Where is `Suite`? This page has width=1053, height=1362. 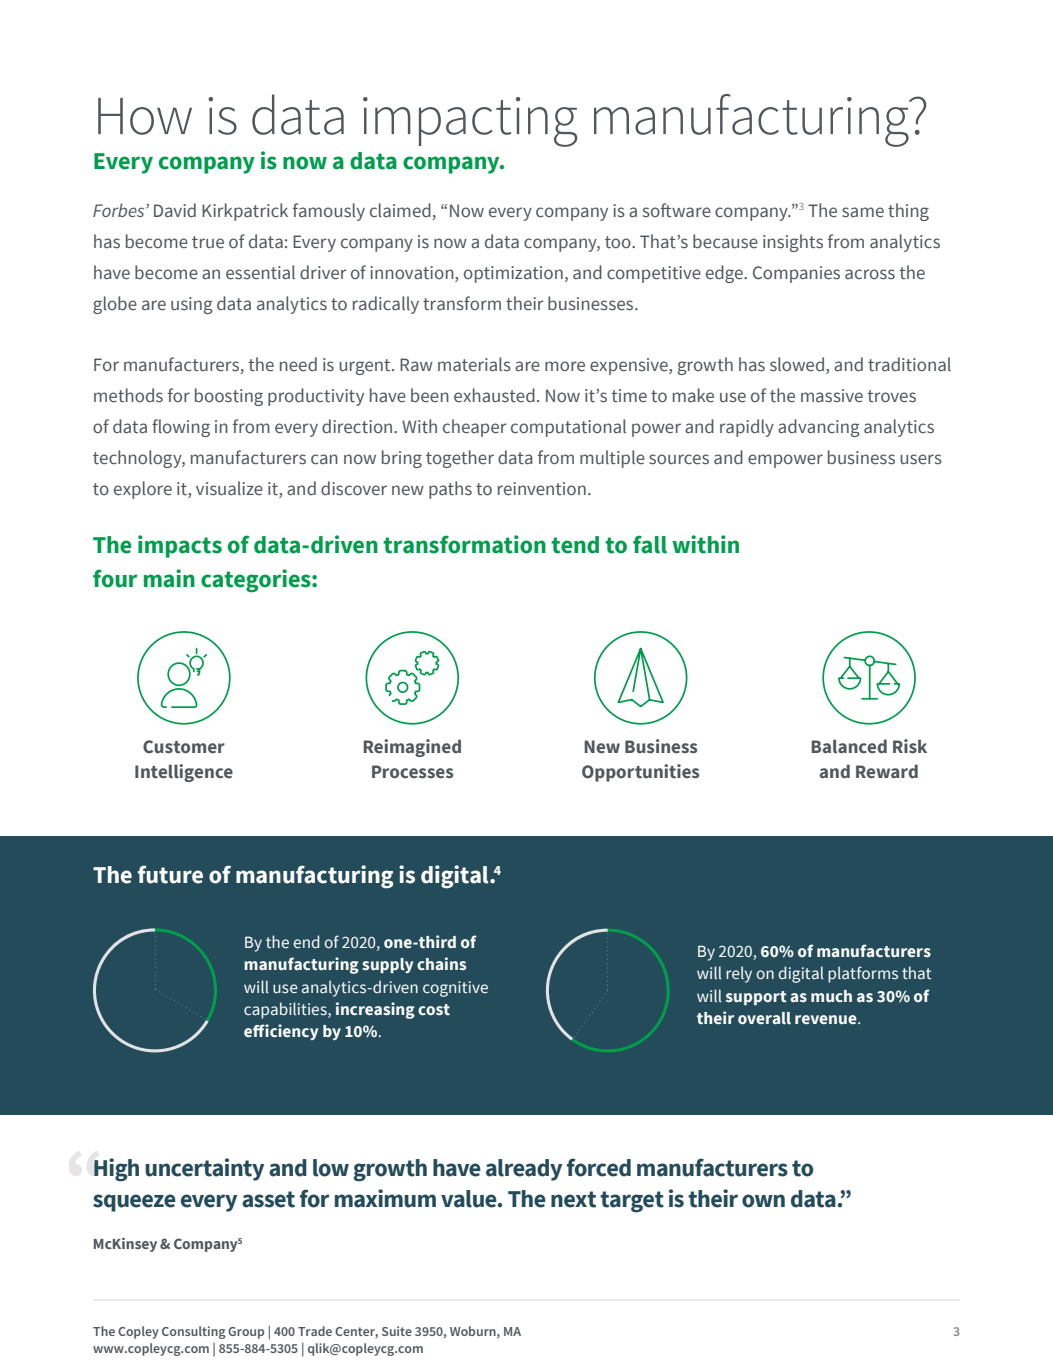 Suite is located at coordinates (397, 1331).
